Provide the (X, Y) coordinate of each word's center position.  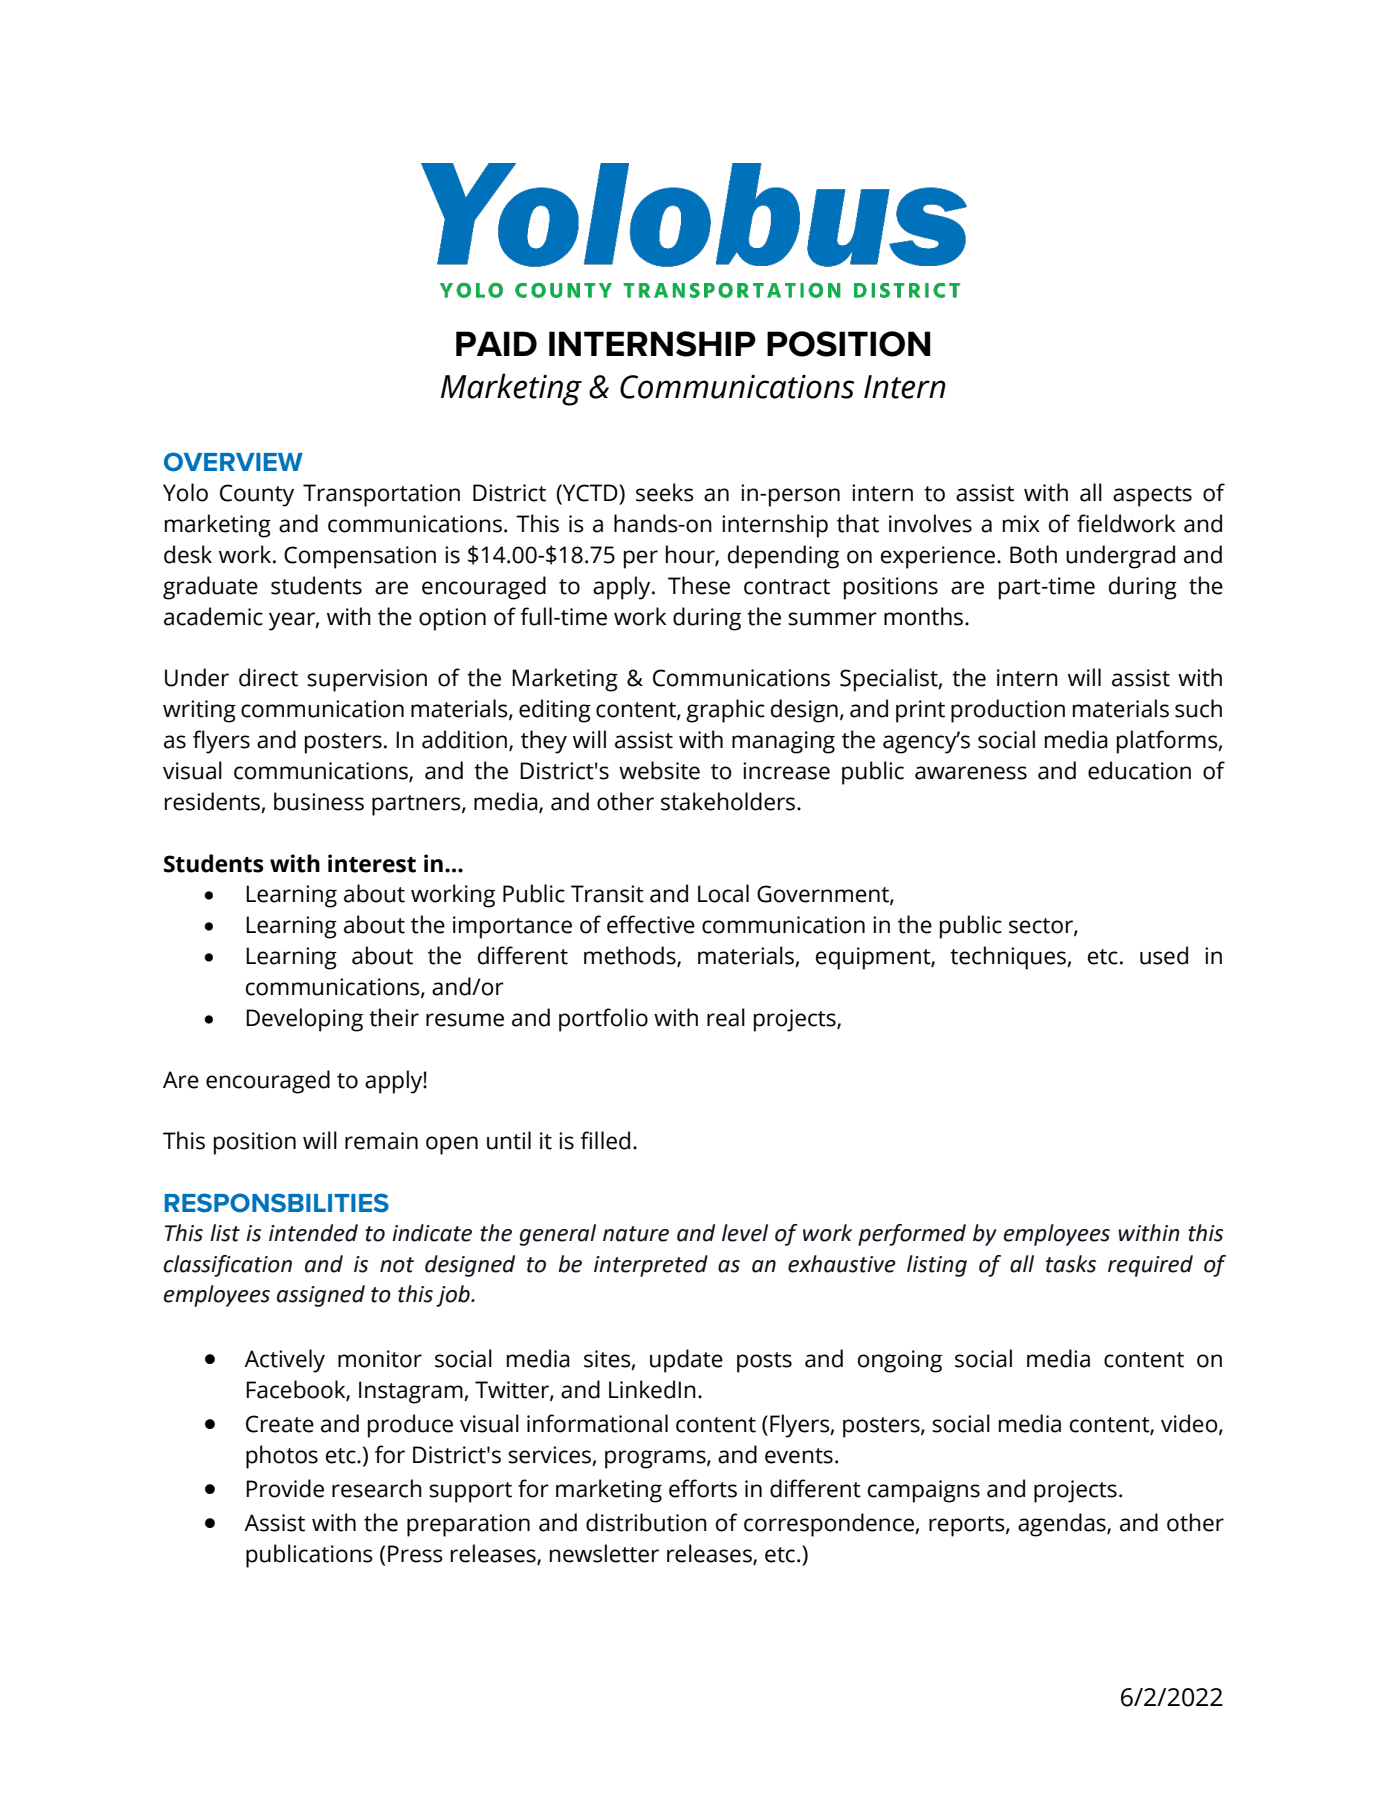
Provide (285, 1488)
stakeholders (729, 801)
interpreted (651, 1266)
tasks (1071, 1264)
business (319, 801)
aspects (1152, 496)
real (726, 1017)
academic (213, 616)
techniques (1009, 958)
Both (1033, 554)
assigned (321, 1296)
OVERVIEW (233, 462)
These (699, 585)
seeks (665, 492)
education (1139, 770)
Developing (304, 1020)
